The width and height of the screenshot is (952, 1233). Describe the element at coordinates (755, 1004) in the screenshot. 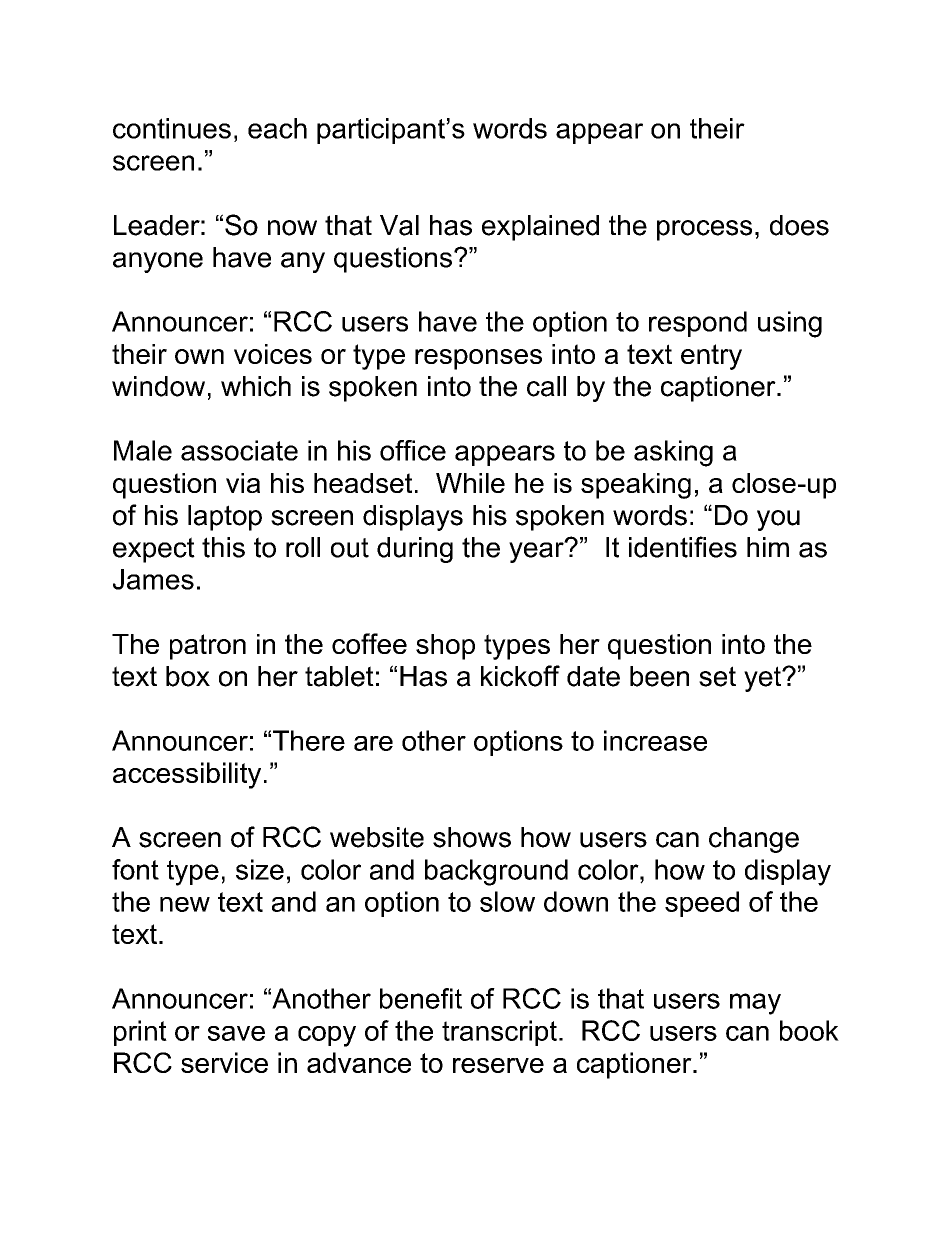

I see `may` at that location.
